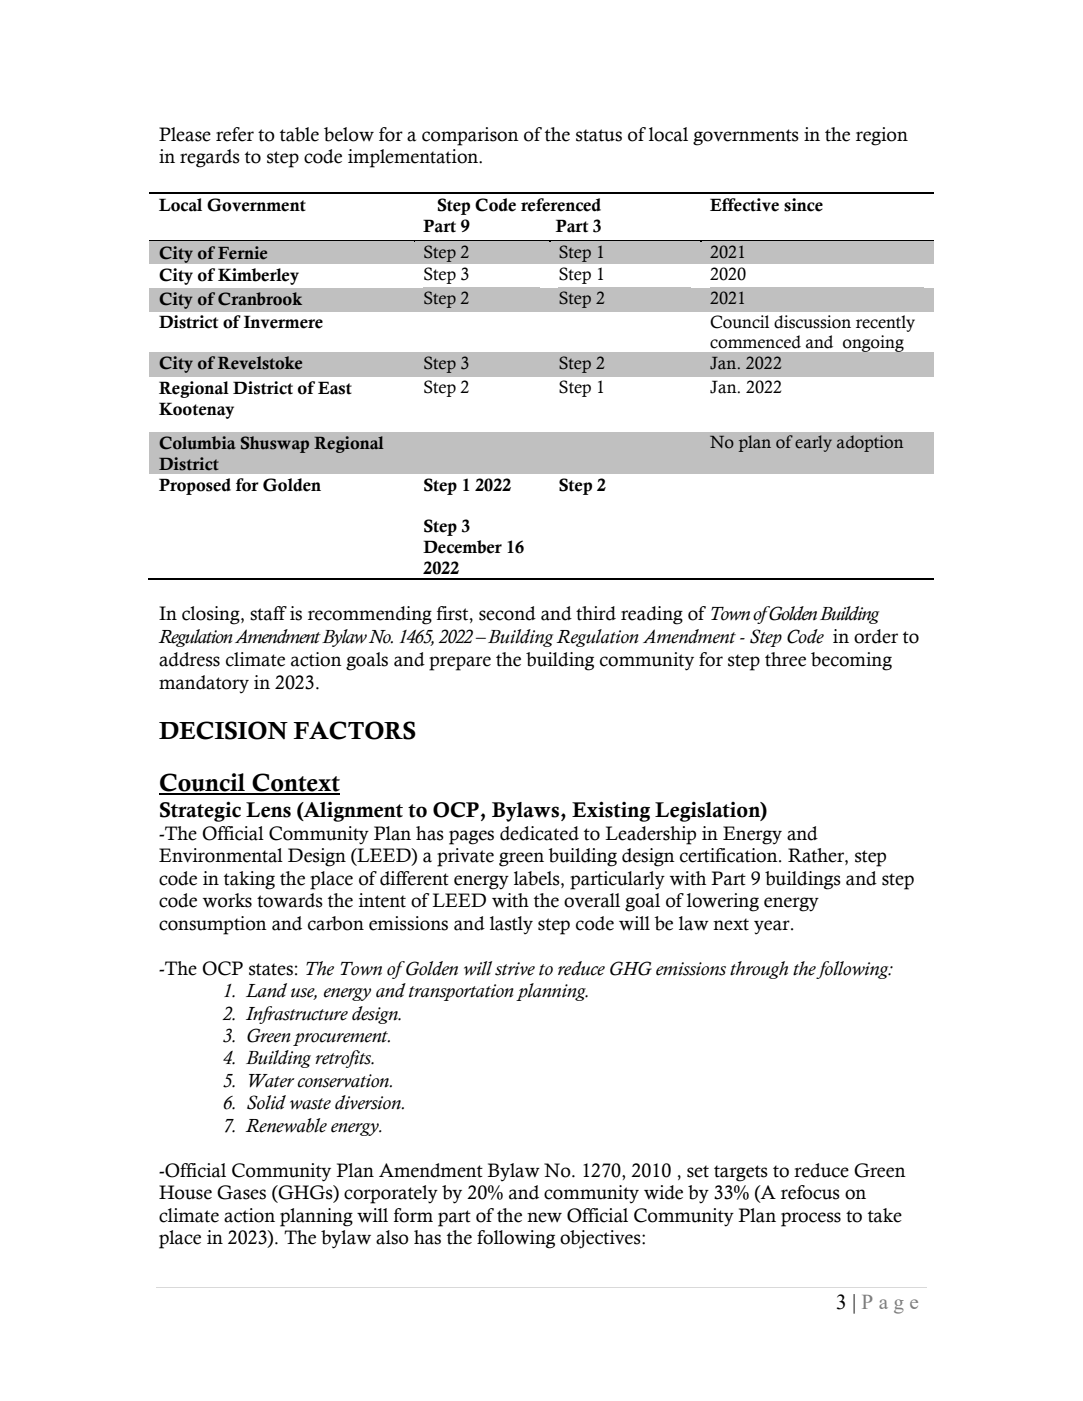 The image size is (1083, 1401). Describe the element at coordinates (299, 134) in the screenshot. I see `table` at that location.
